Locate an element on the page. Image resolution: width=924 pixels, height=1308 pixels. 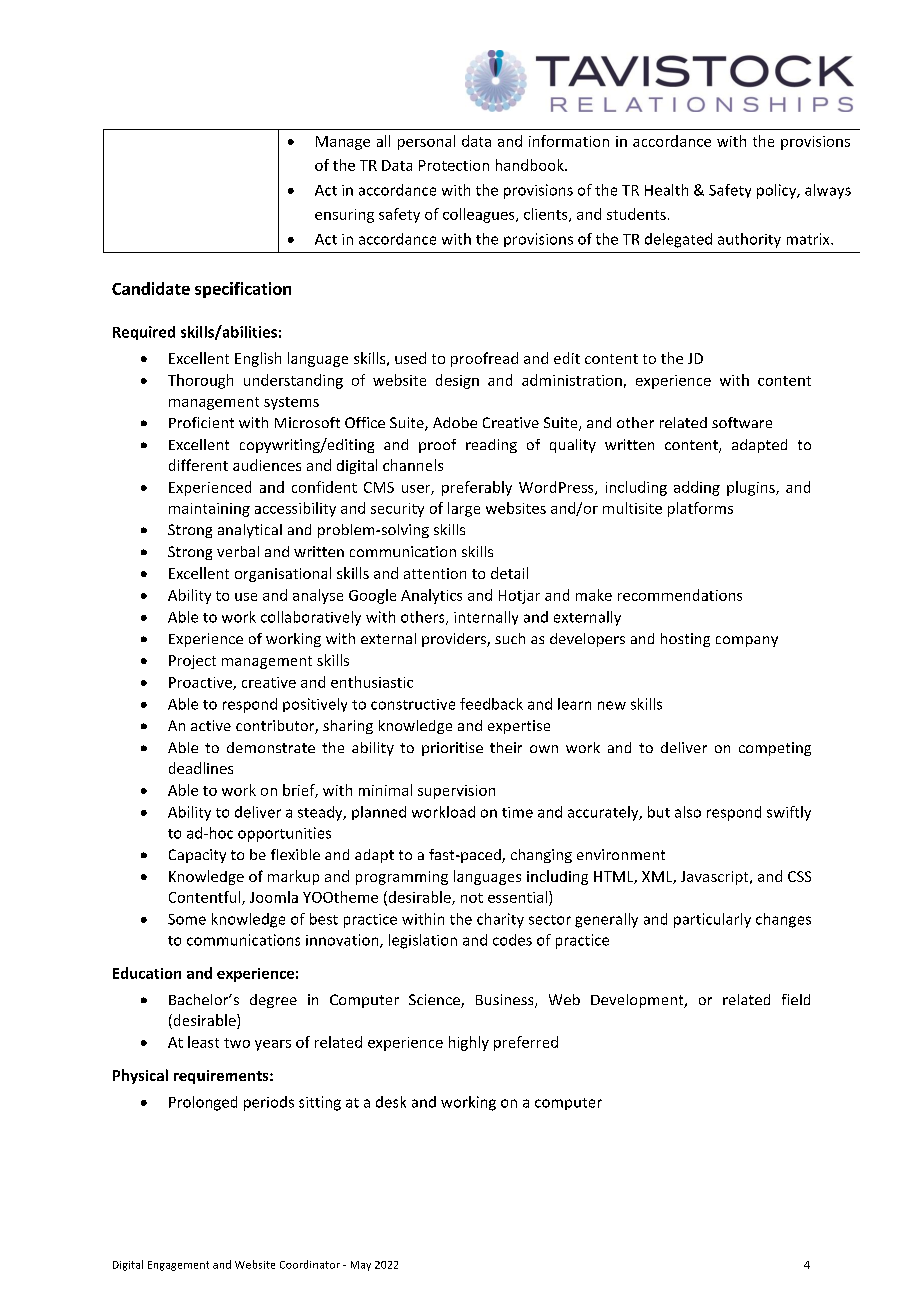
Protection is located at coordinates (454, 165).
